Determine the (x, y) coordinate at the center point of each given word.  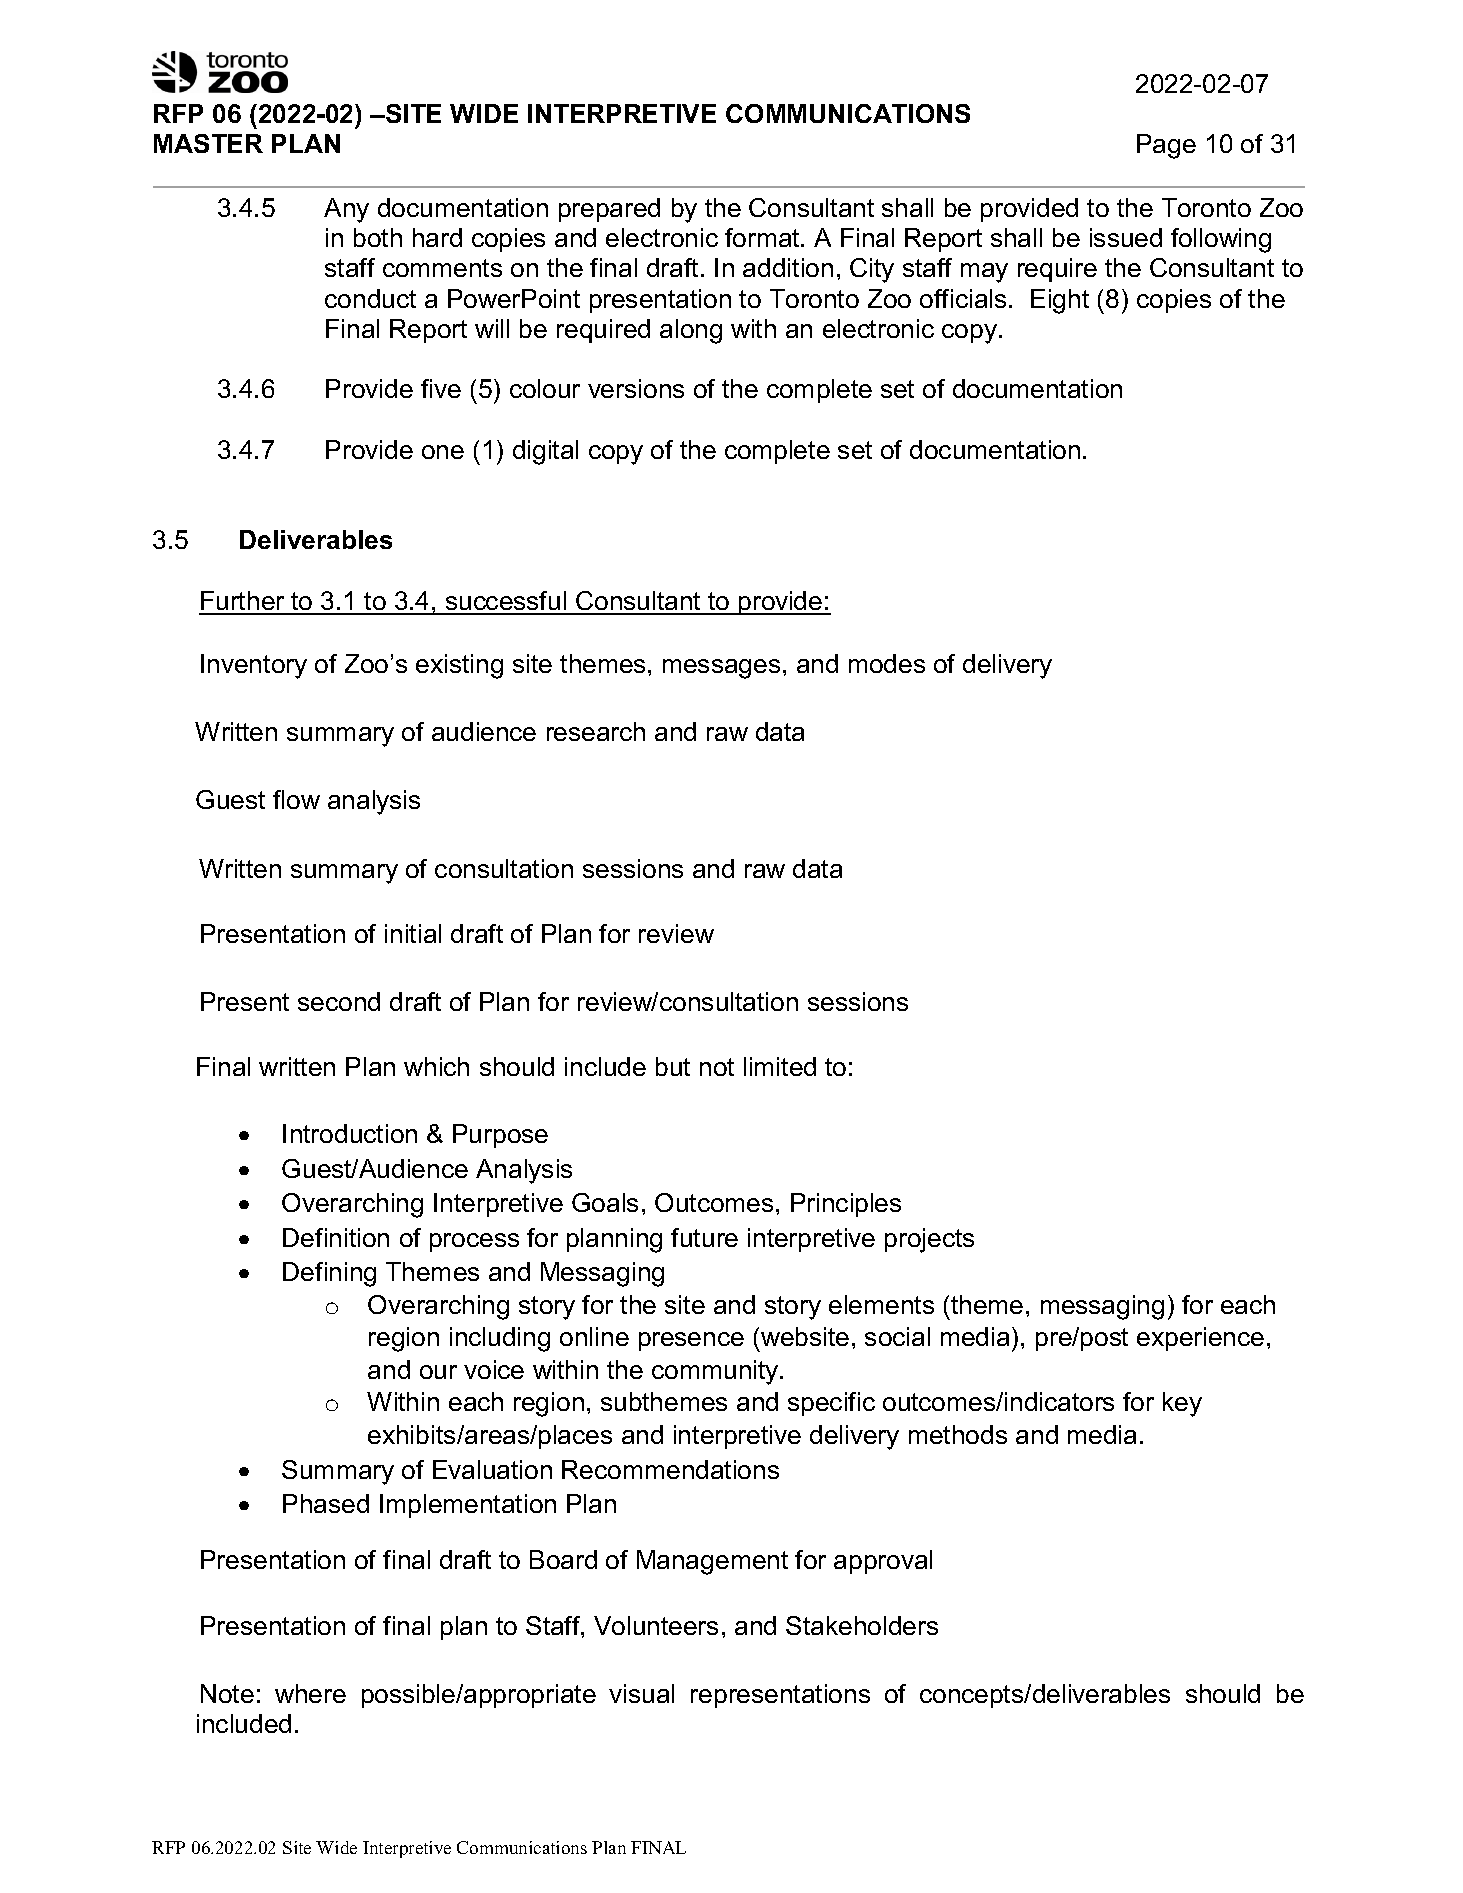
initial (413, 933)
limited (780, 1066)
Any (346, 210)
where (310, 1693)
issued (1126, 237)
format (763, 237)
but (673, 1066)
